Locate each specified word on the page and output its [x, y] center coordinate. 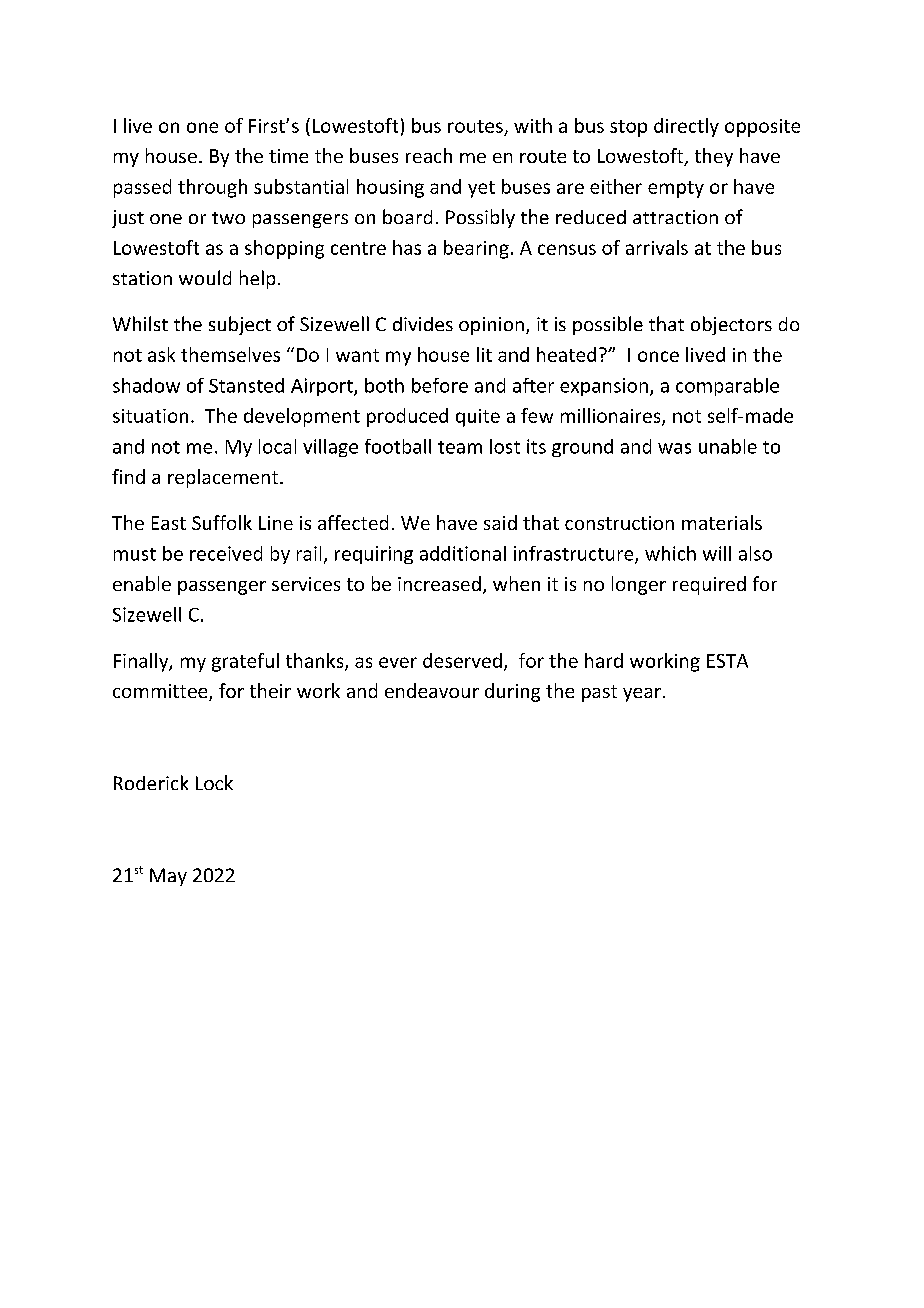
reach [429, 155]
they [714, 157]
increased [439, 583]
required [709, 585]
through [212, 188]
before [440, 385]
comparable [727, 387]
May [168, 877]
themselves [230, 354]
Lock [214, 782]
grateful [245, 662]
